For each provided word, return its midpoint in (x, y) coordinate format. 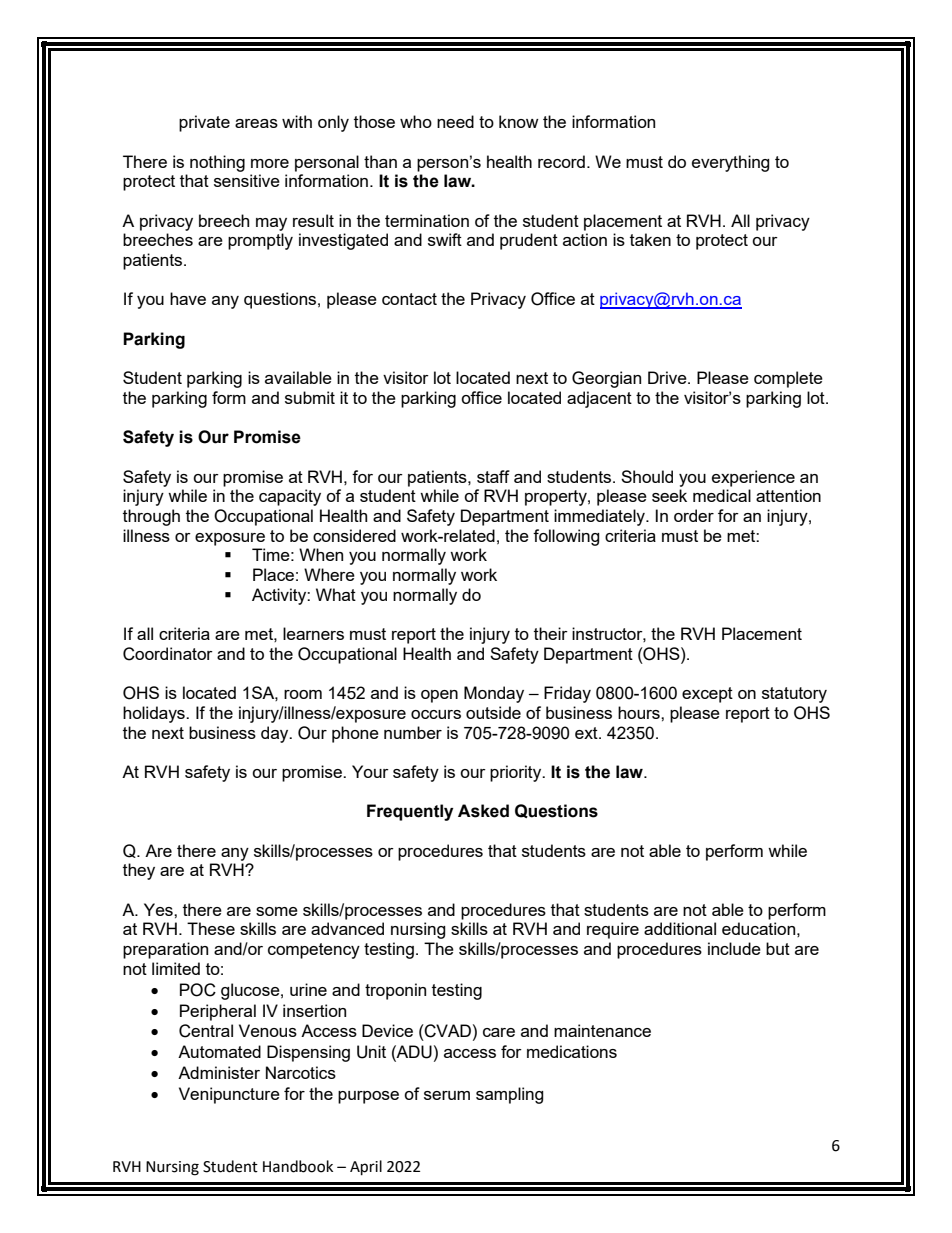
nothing (217, 163)
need (455, 121)
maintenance (602, 1030)
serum (447, 1095)
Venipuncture (229, 1095)
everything (731, 163)
